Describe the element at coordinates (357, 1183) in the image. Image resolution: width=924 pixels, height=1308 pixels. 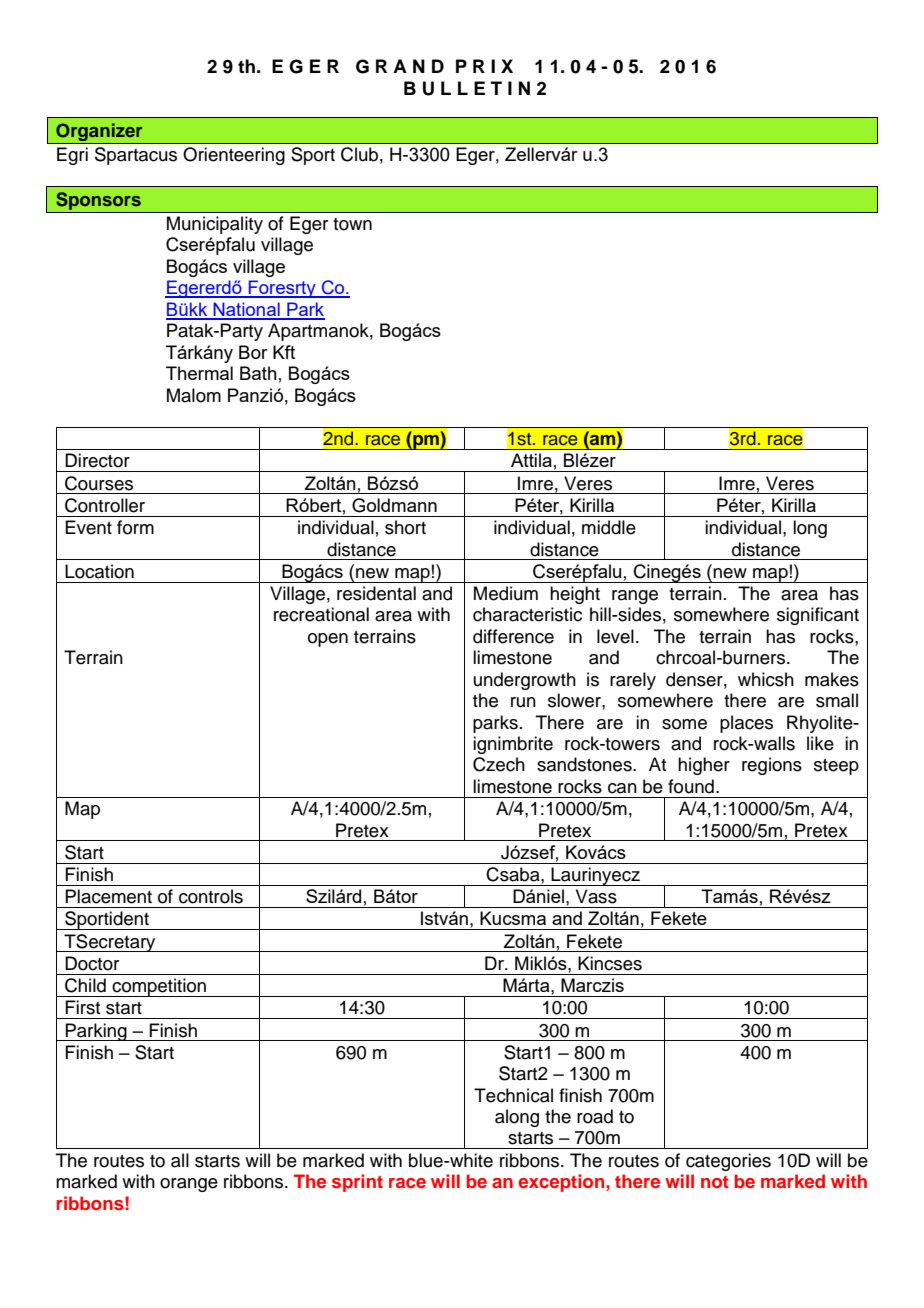
I see `sprint` at that location.
